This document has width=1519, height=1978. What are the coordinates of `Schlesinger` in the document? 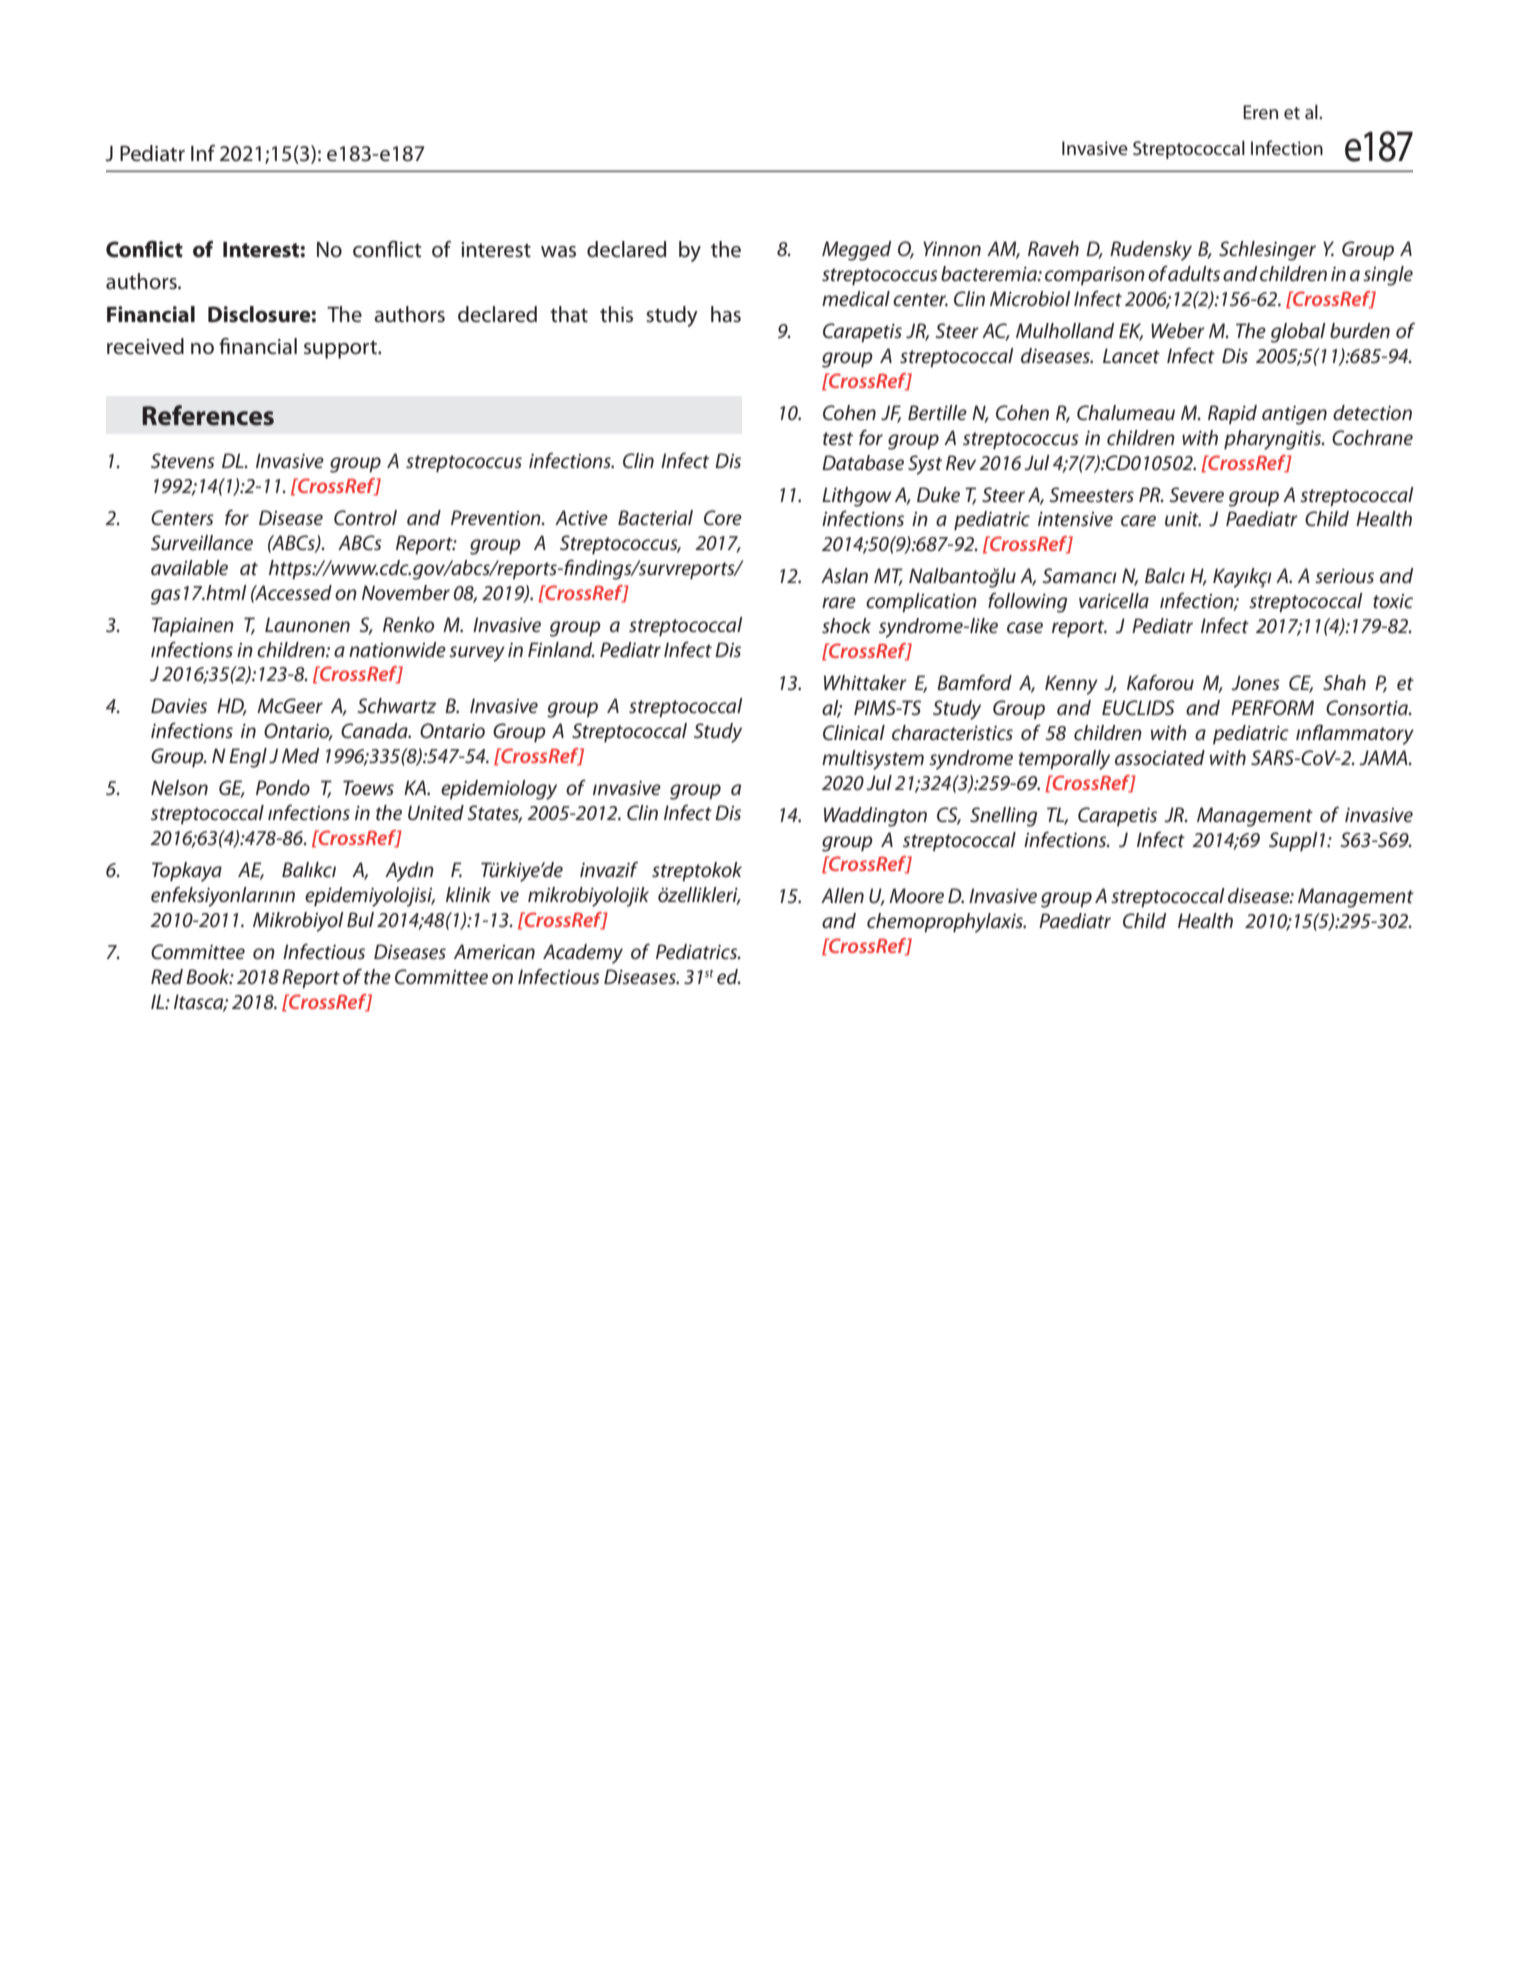 It's located at (1267, 251).
